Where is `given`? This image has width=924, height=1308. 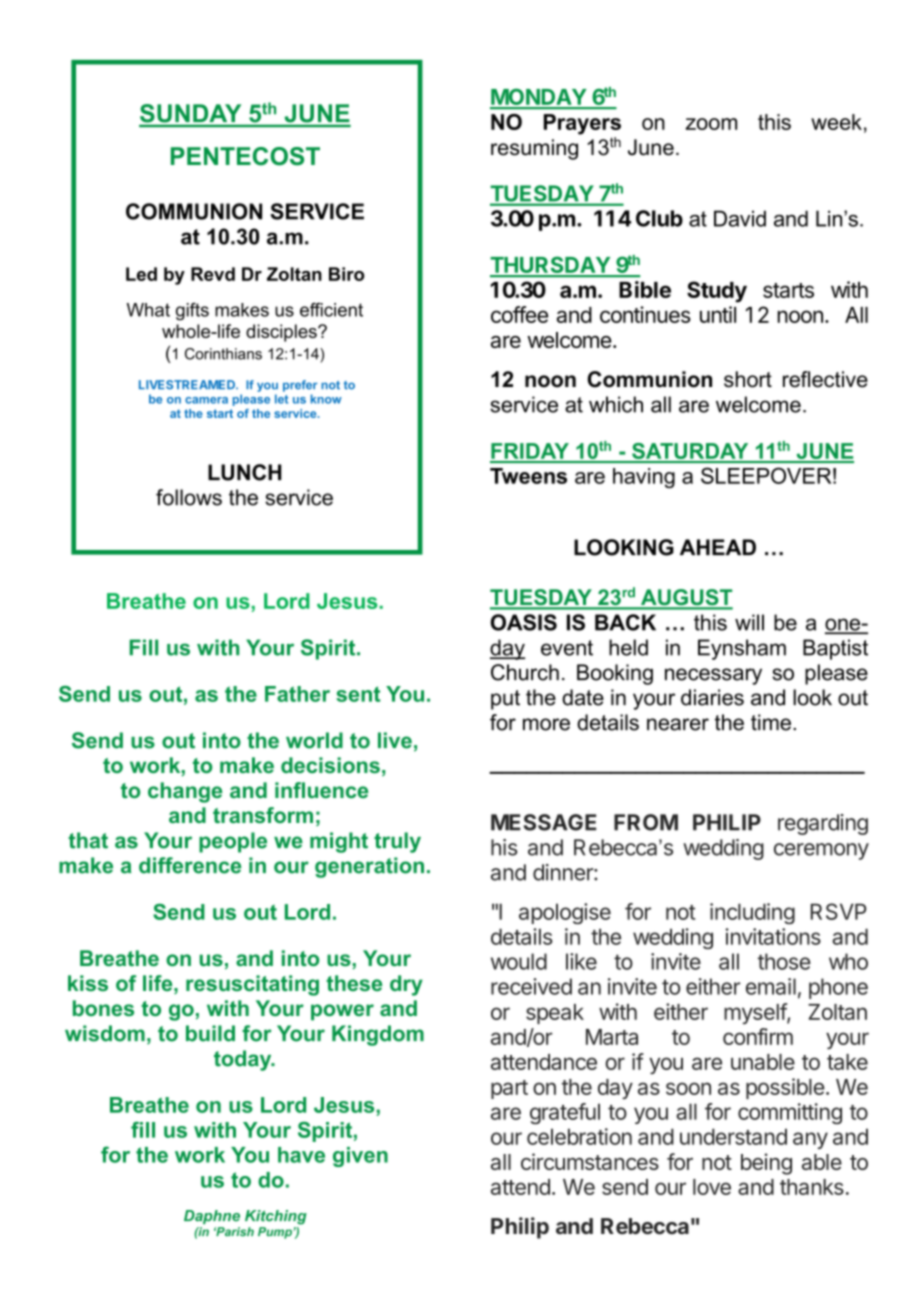 given is located at coordinates (360, 1157).
